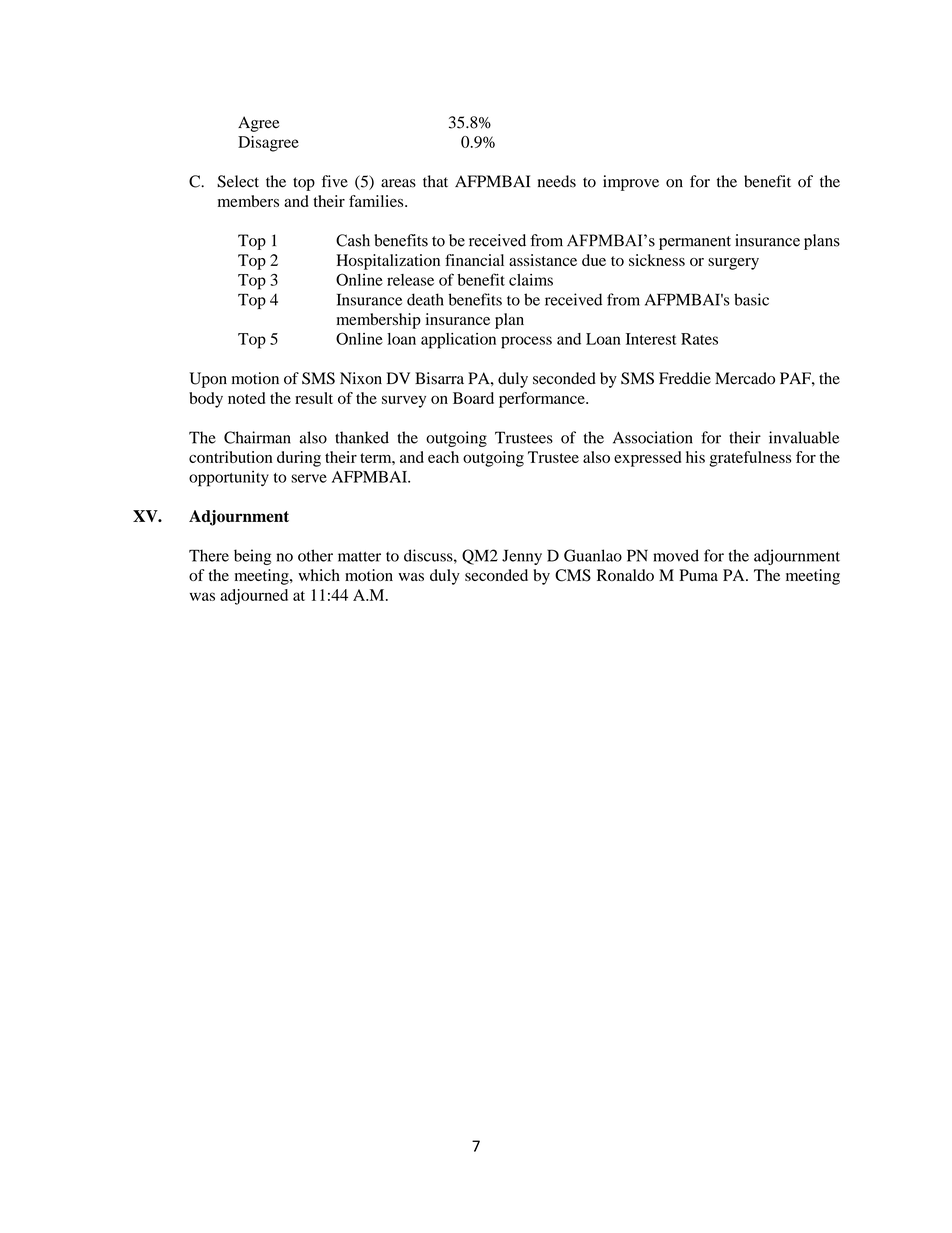 This screenshot has width=952, height=1233. I want to click on being, so click(252, 557).
